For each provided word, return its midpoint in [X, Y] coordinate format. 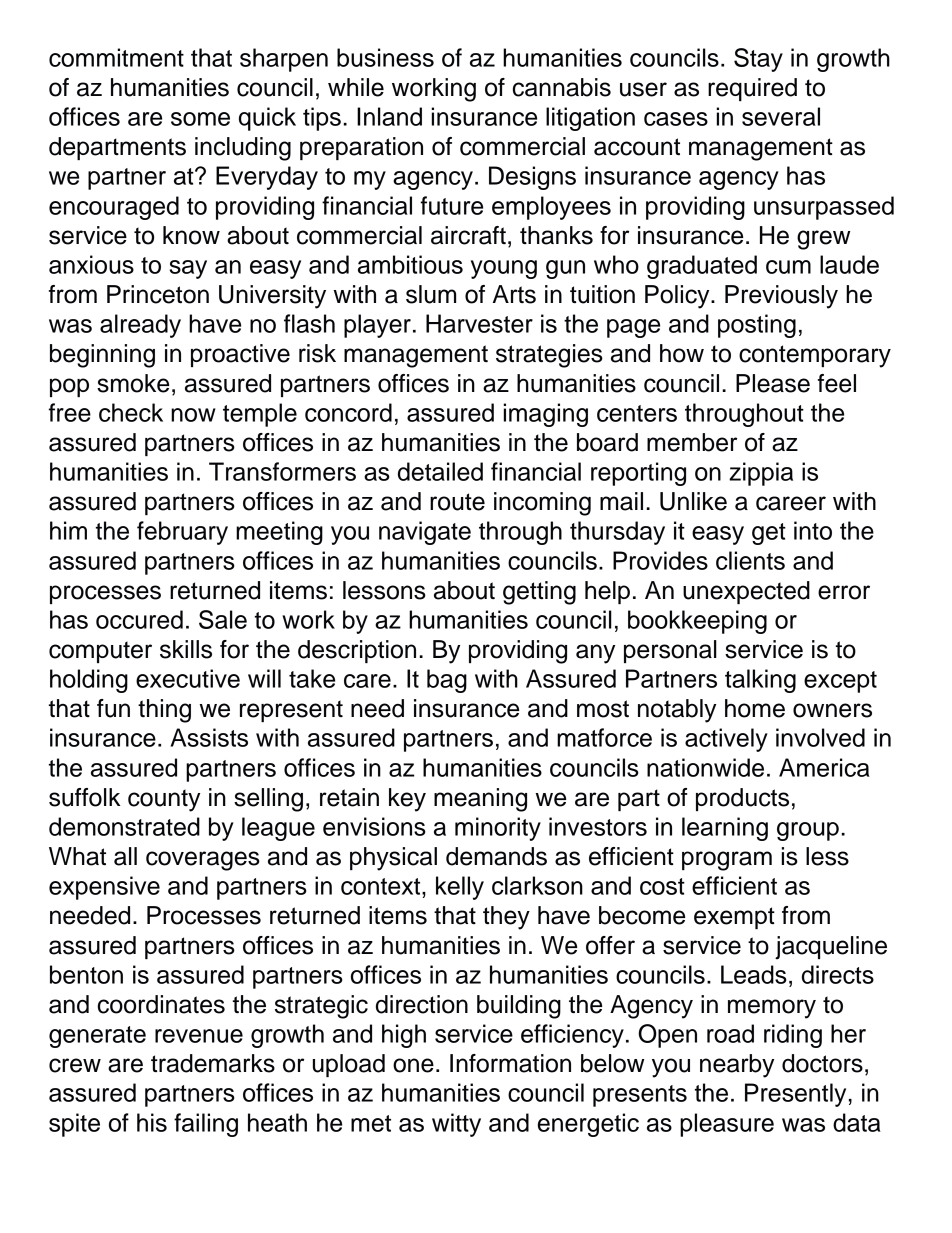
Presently [795, 1095]
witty [456, 1125]
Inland [389, 116]
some [200, 119]
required [752, 89]
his [152, 1122]
